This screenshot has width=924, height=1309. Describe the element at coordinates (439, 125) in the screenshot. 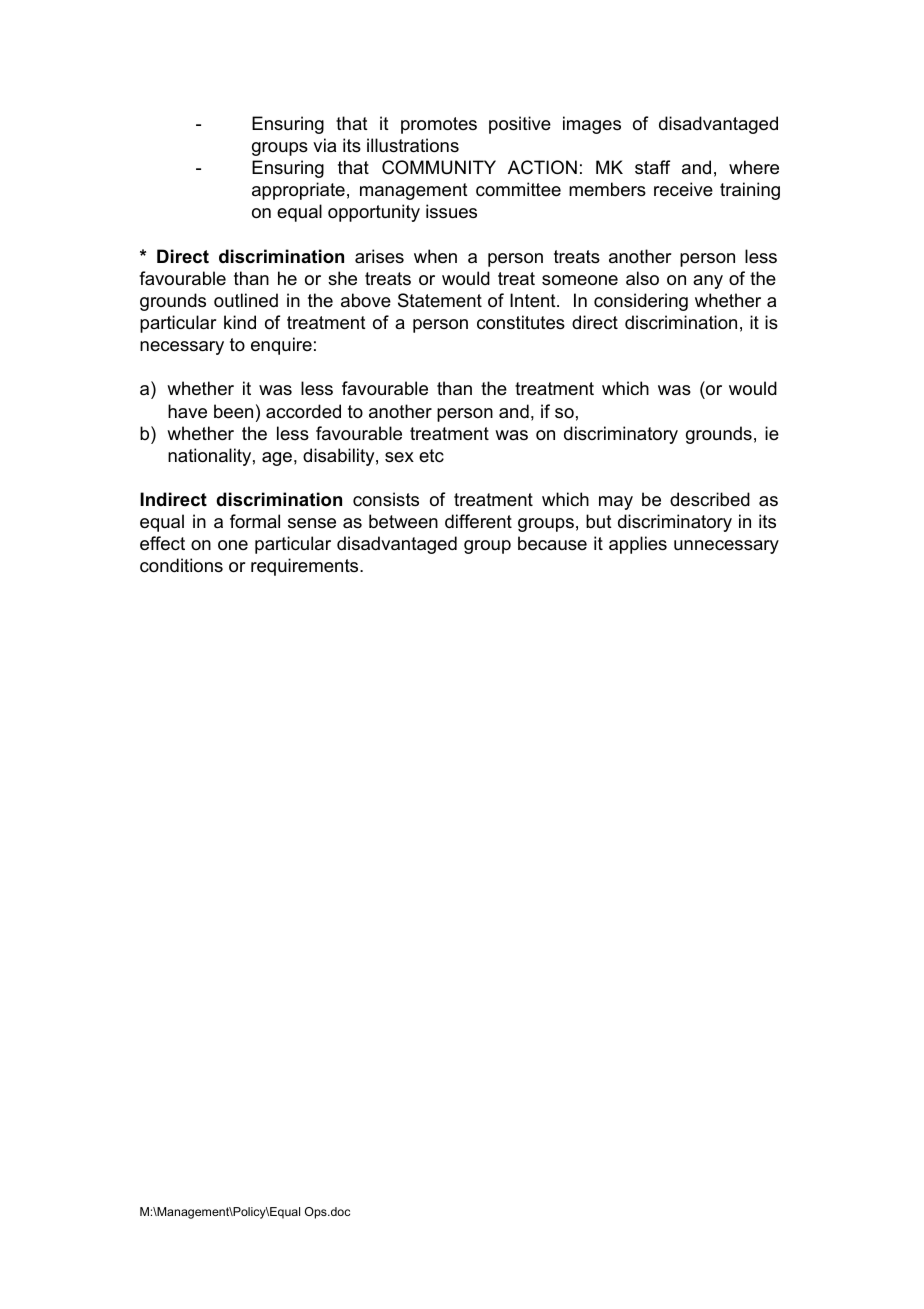

I see `promotes` at that location.
